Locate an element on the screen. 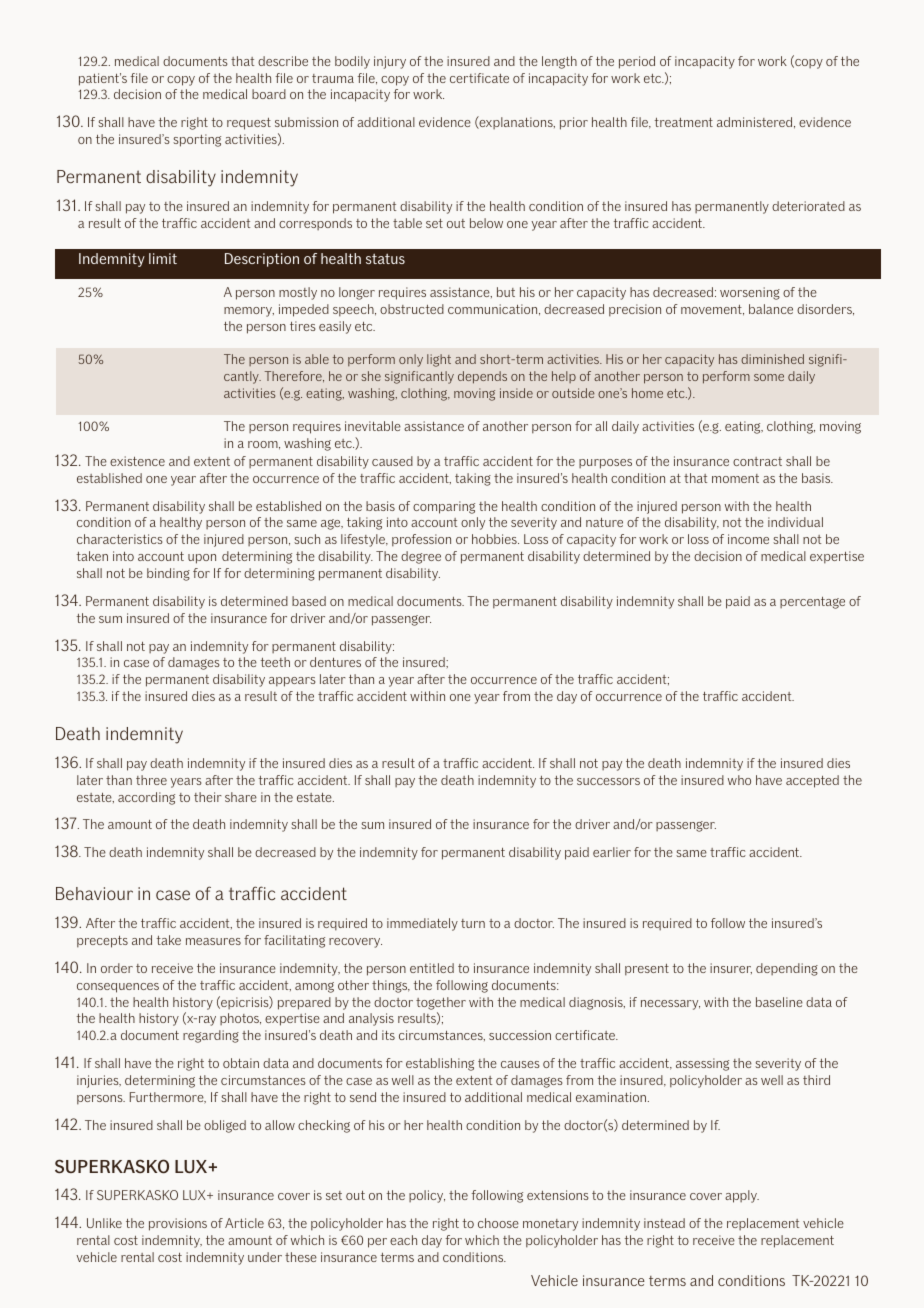  injury is located at coordinates (390, 62).
